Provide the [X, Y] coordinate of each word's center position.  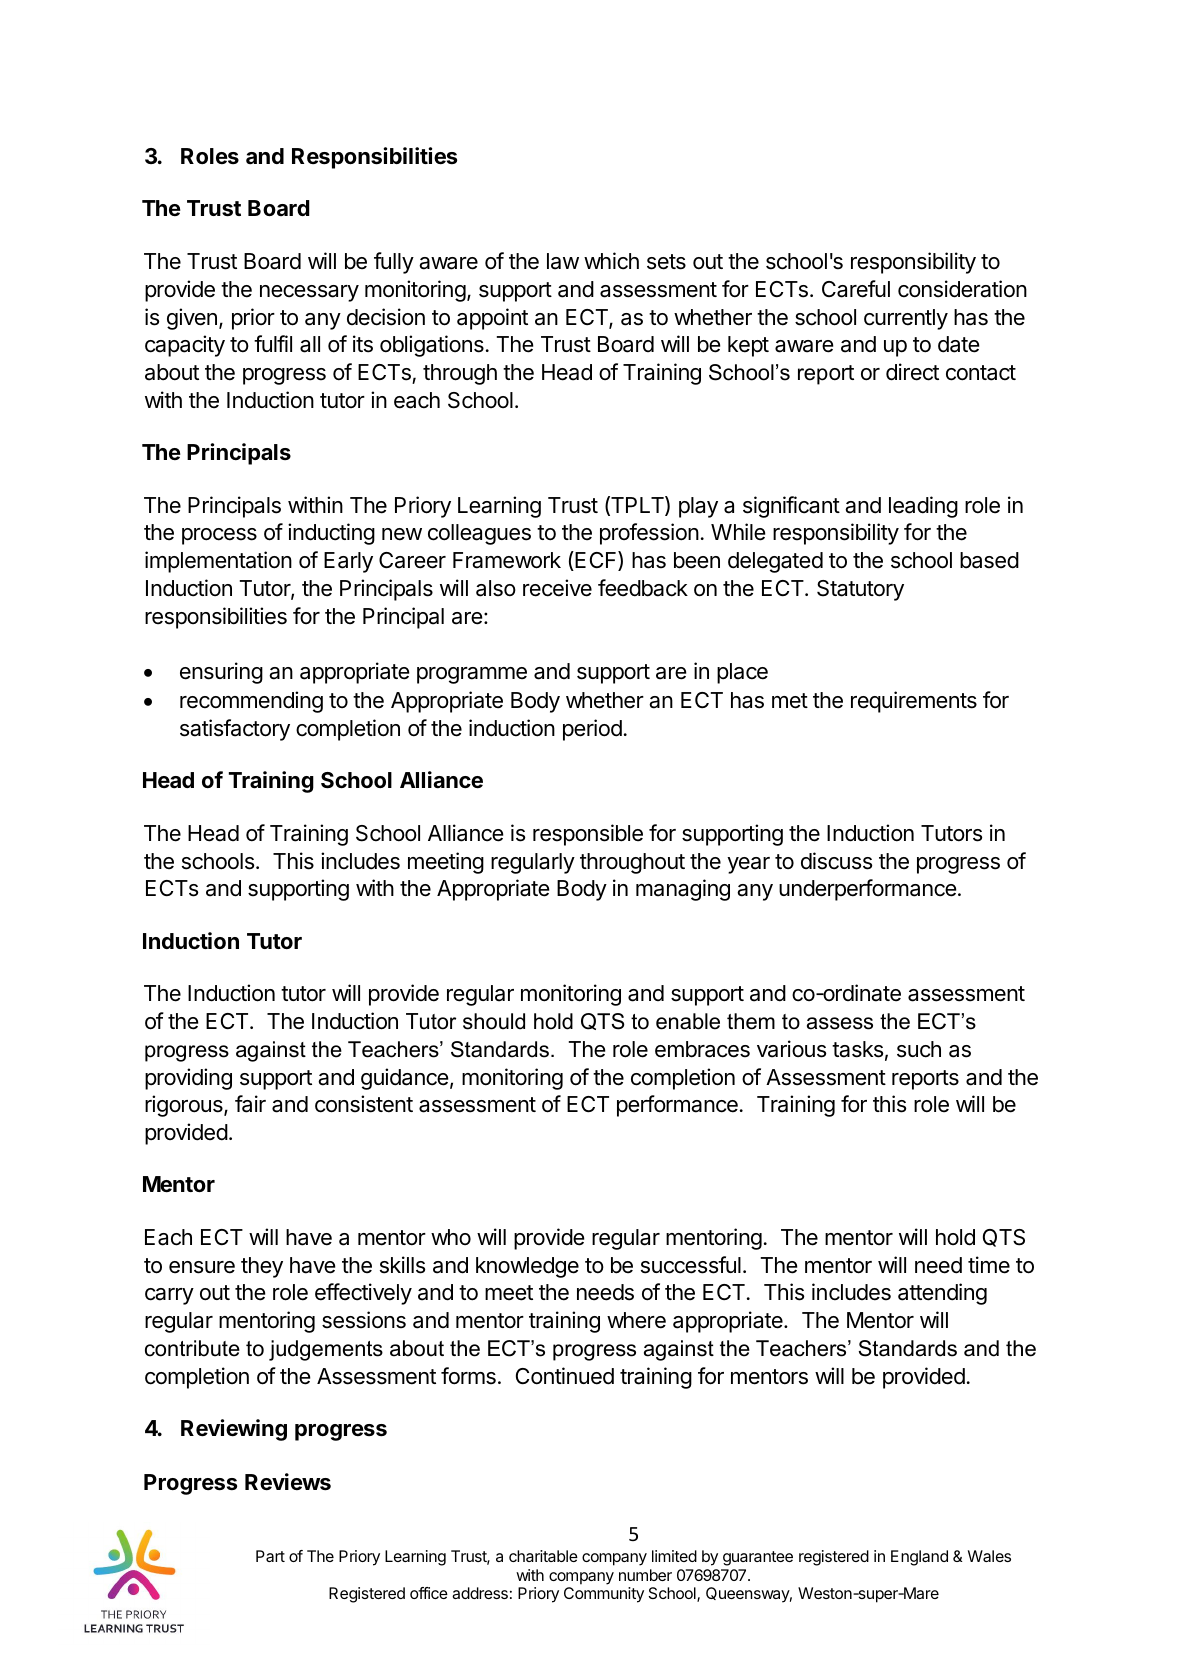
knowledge [527, 1267]
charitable [543, 1556]
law [563, 261]
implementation [218, 562]
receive [557, 588]
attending [942, 1294]
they [262, 1267]
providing [188, 1079]
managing [683, 890]
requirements [914, 702]
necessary [309, 293]
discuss [836, 861]
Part [270, 1556]
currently [906, 319]
